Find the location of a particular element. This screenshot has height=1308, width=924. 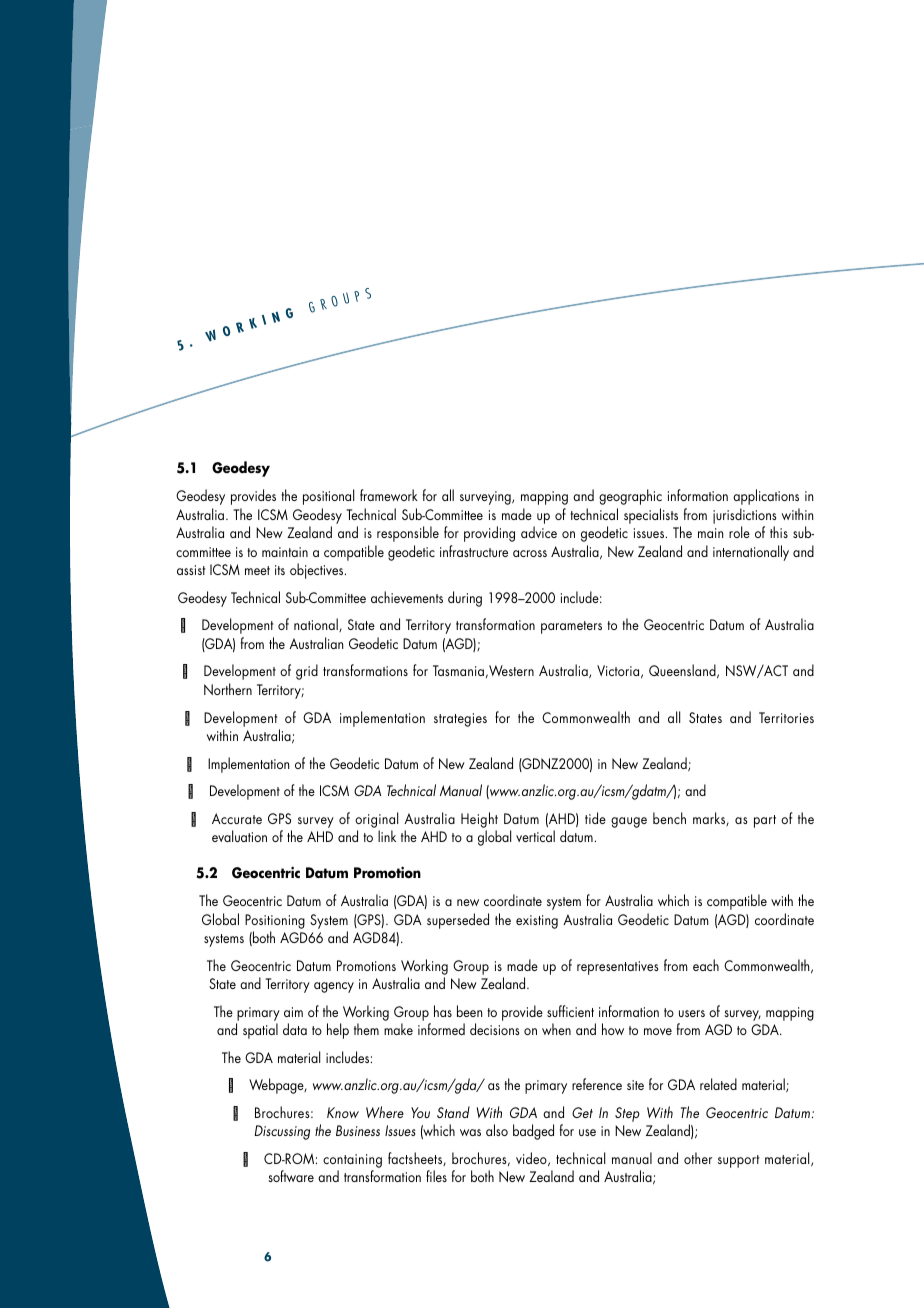

Discussing is located at coordinates (282, 1132).
